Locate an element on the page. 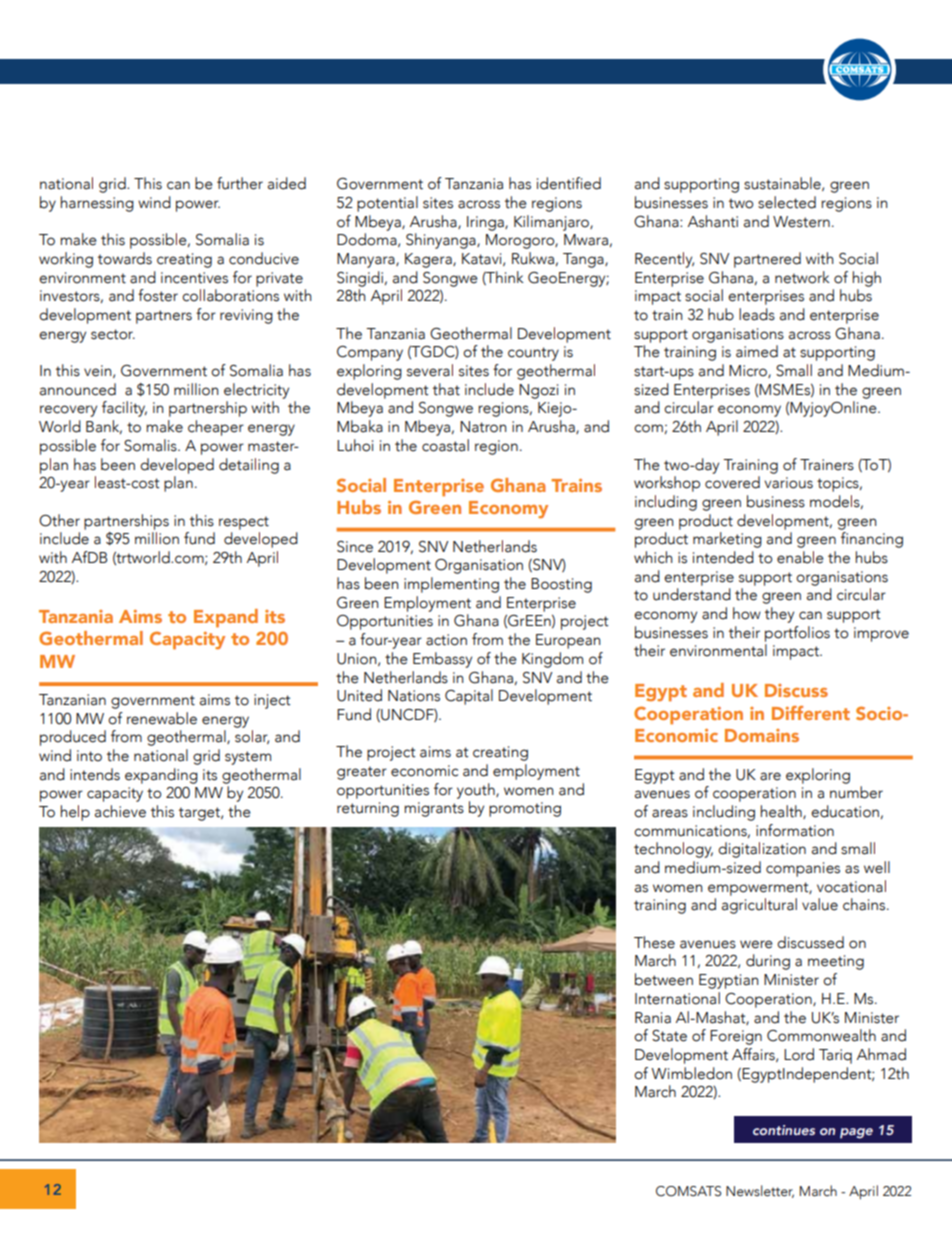 The height and width of the page is (1233, 952). harnessing is located at coordinates (97, 204).
